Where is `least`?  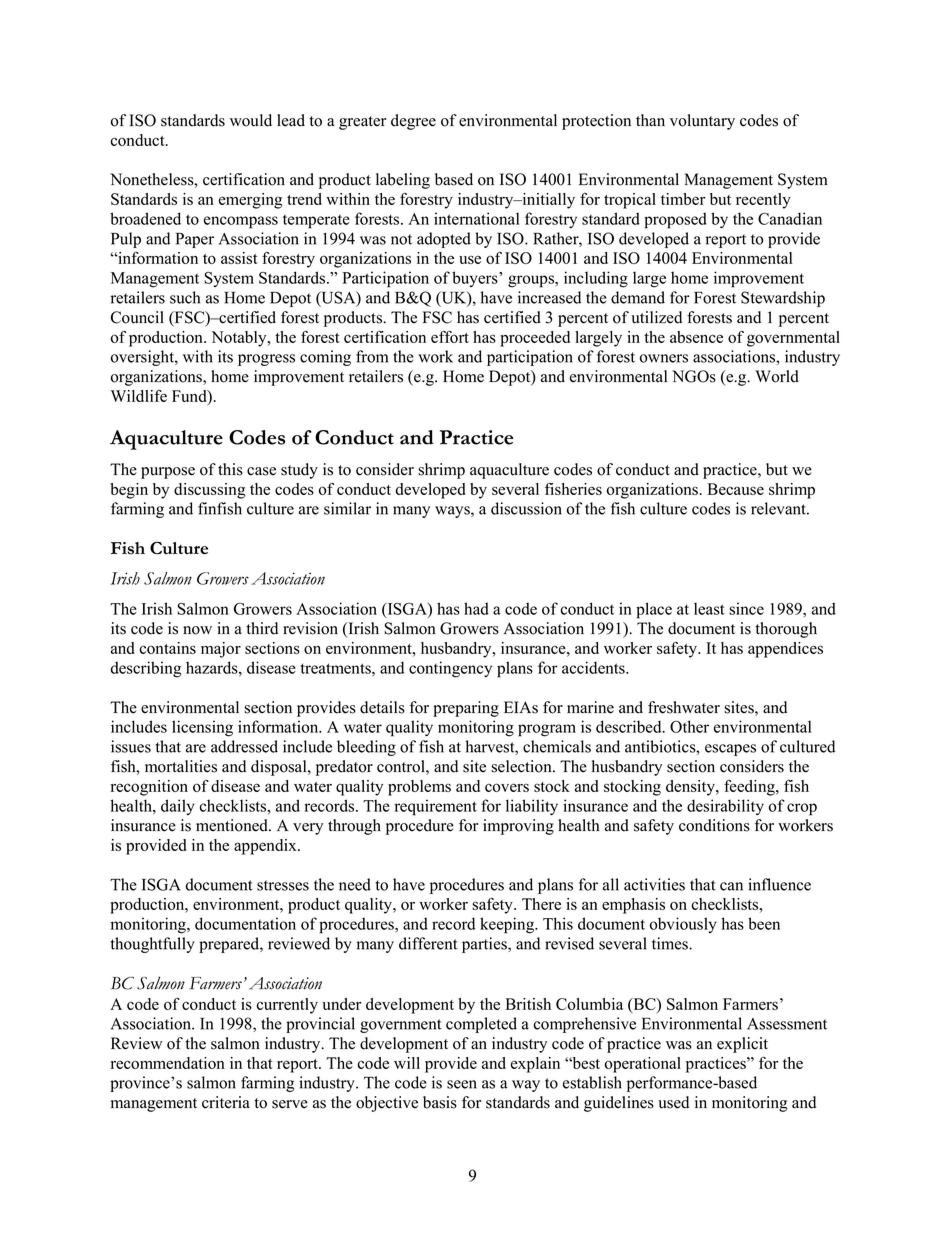 least is located at coordinates (709, 608).
